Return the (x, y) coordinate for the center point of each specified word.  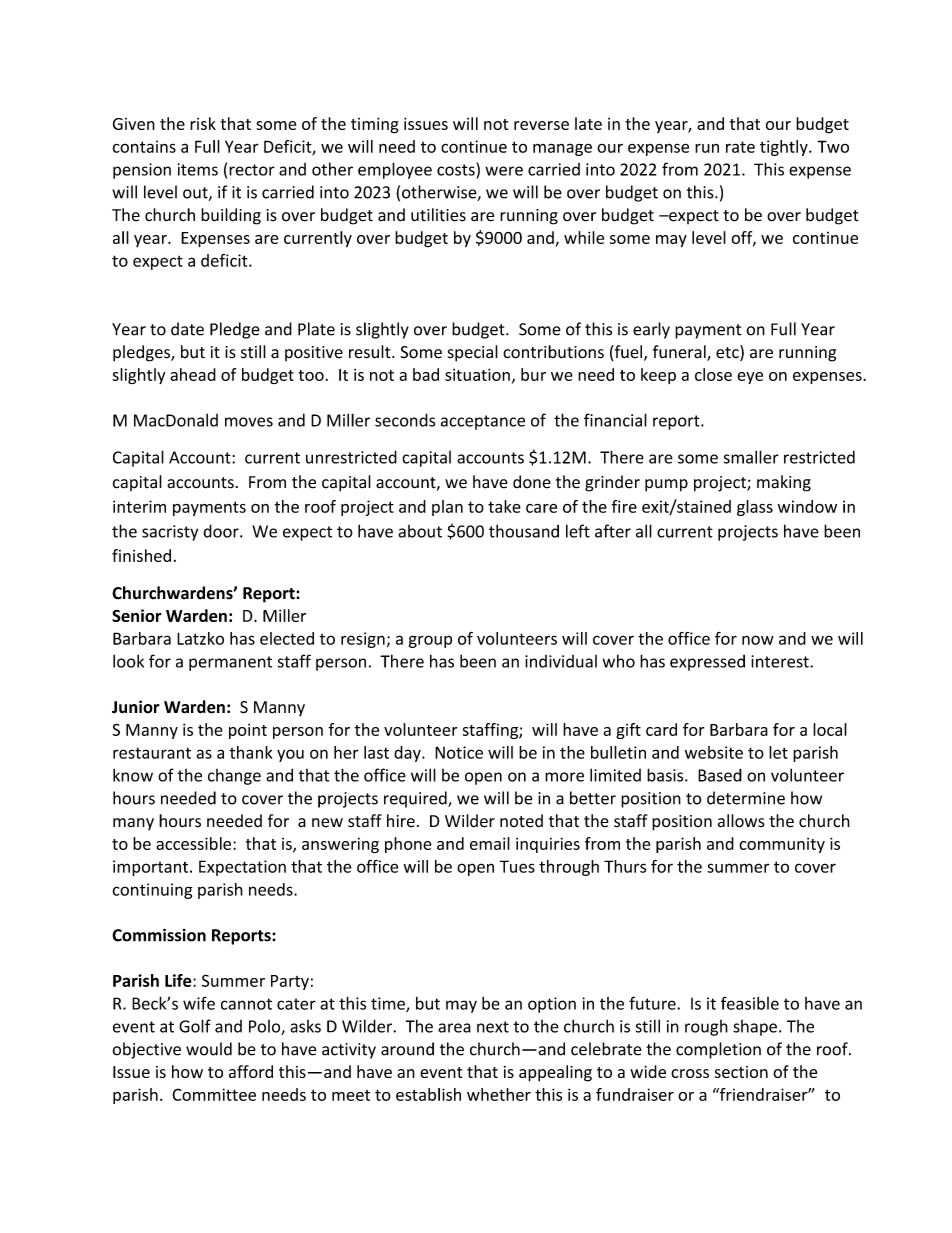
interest (781, 661)
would (209, 1049)
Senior (137, 615)
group (430, 641)
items (198, 169)
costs (457, 169)
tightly (785, 148)
